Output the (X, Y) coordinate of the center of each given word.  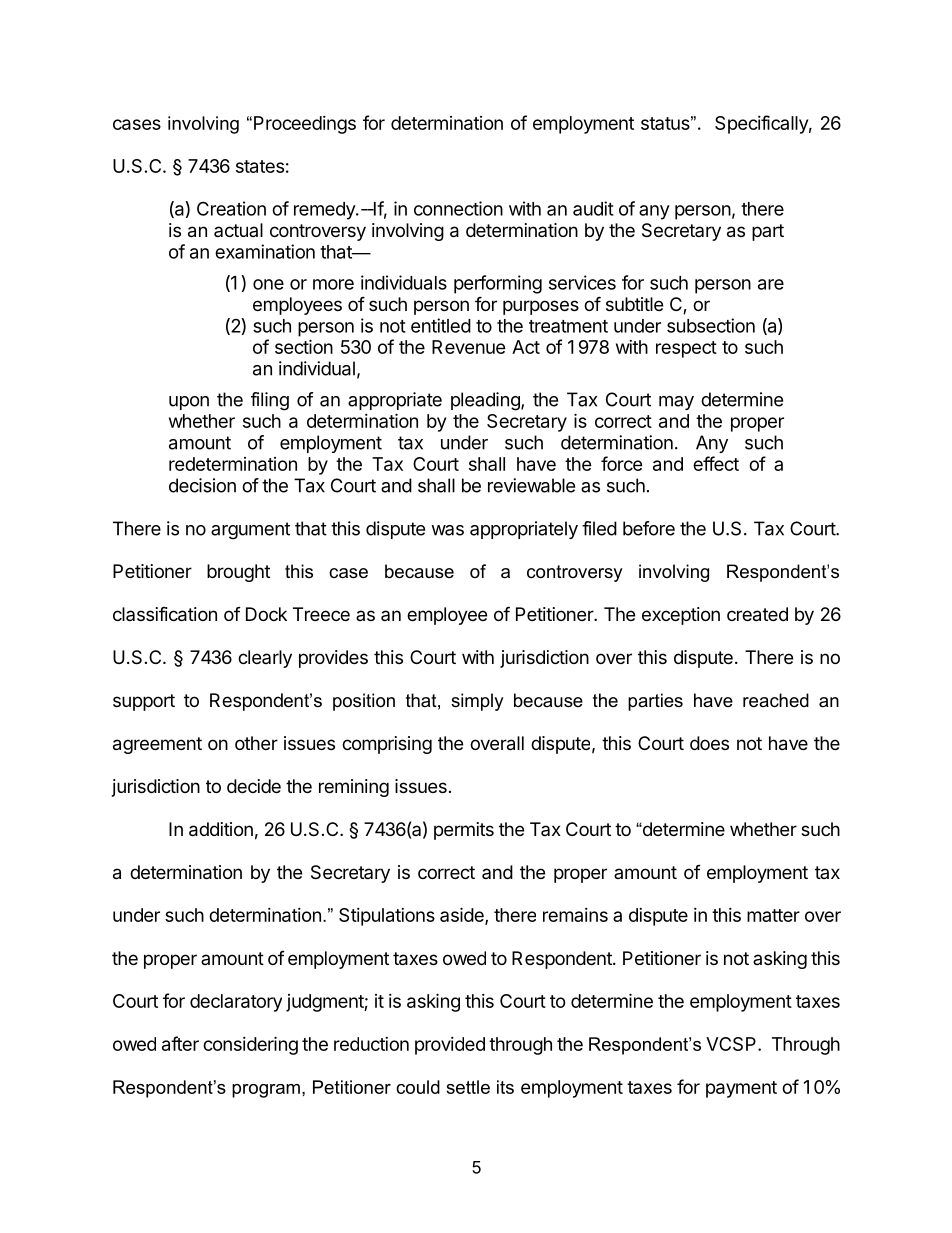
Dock (266, 614)
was (447, 530)
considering (250, 1045)
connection (458, 208)
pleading (486, 401)
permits (464, 831)
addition (221, 829)
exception (681, 616)
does (709, 743)
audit (593, 208)
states (260, 166)
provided (450, 1046)
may (676, 403)
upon (189, 403)
